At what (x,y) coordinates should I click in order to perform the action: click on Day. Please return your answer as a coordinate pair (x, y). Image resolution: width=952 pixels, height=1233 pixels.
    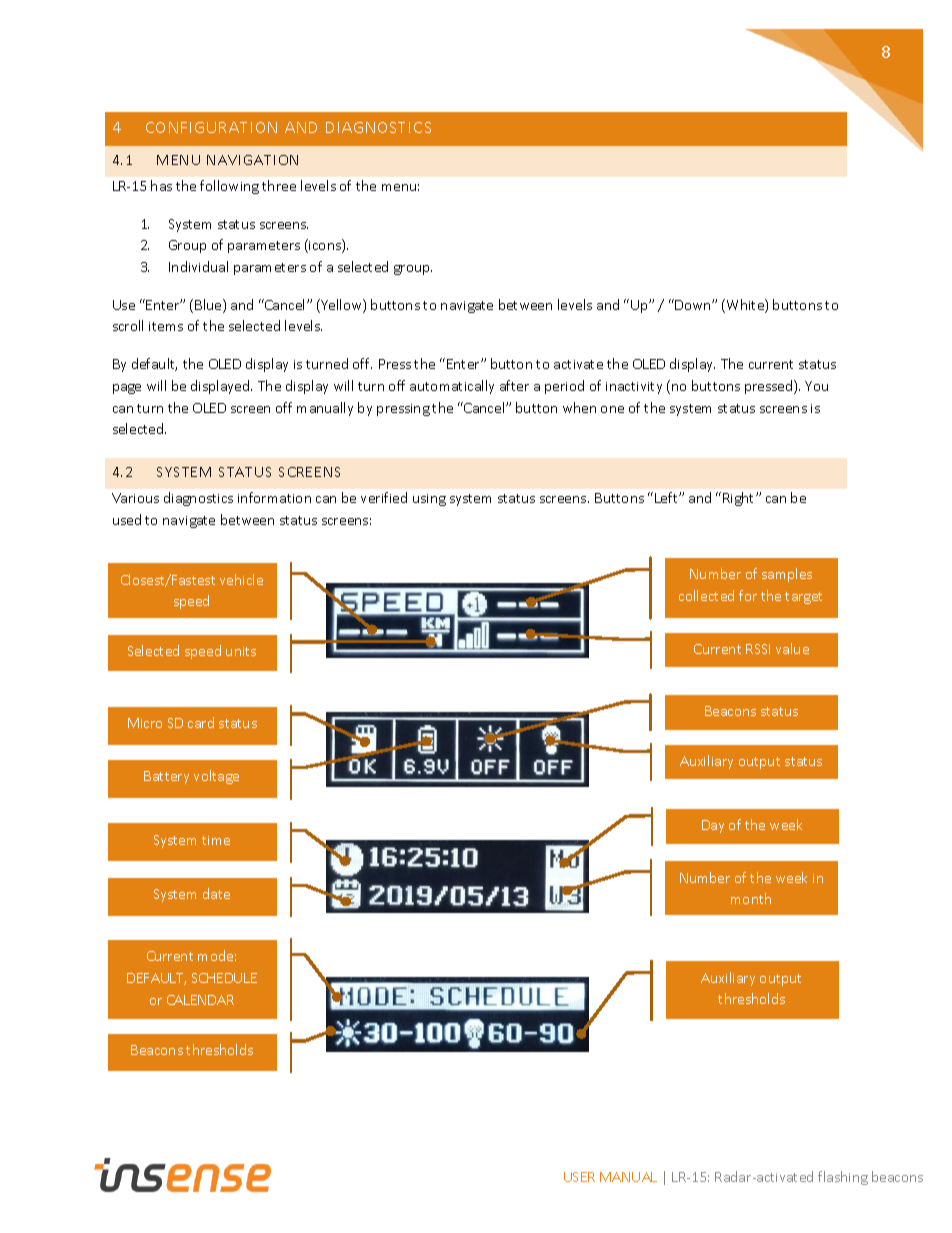
    Looking at the image, I should click on (713, 826).
